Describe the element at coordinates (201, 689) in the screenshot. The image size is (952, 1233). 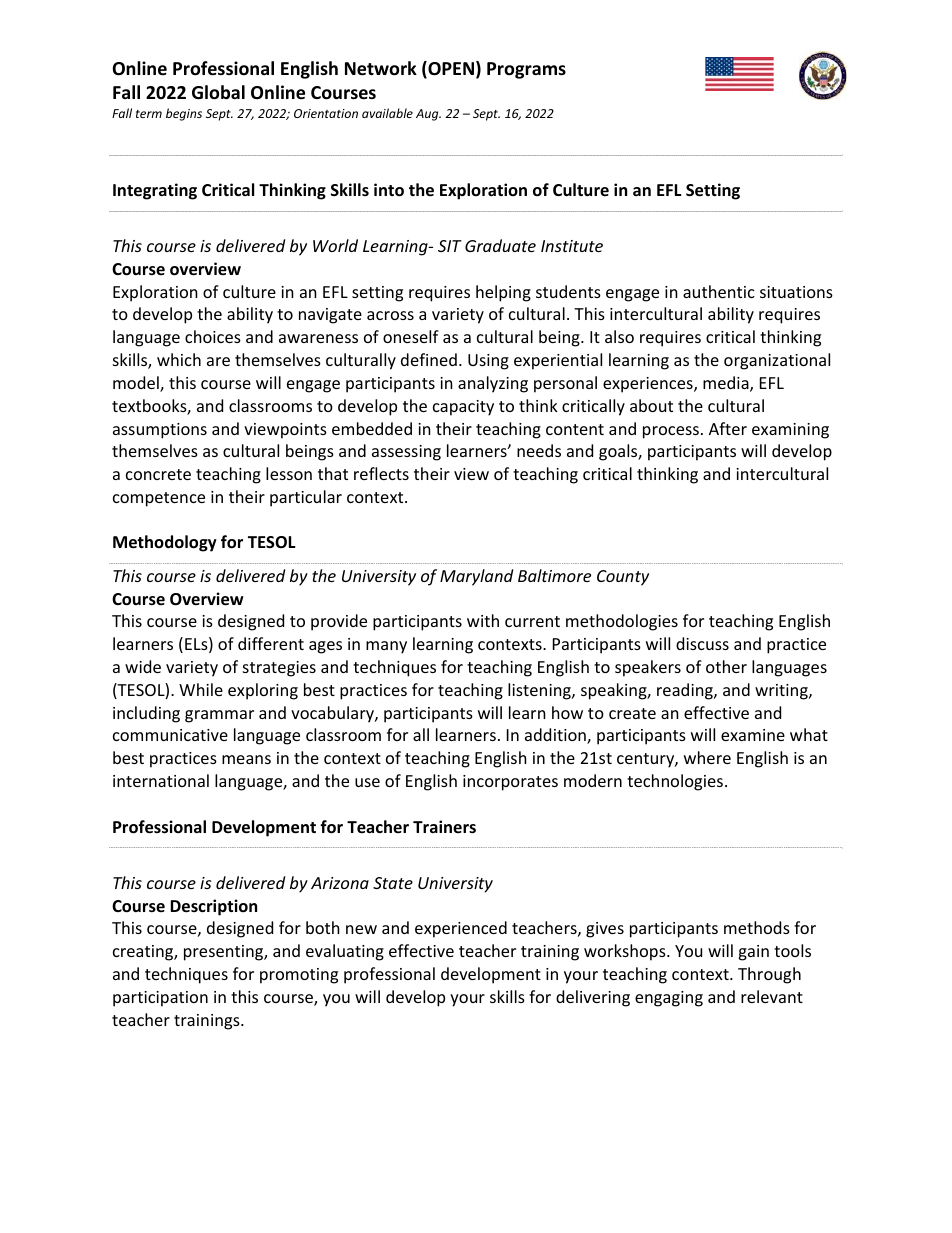
I see `While` at that location.
